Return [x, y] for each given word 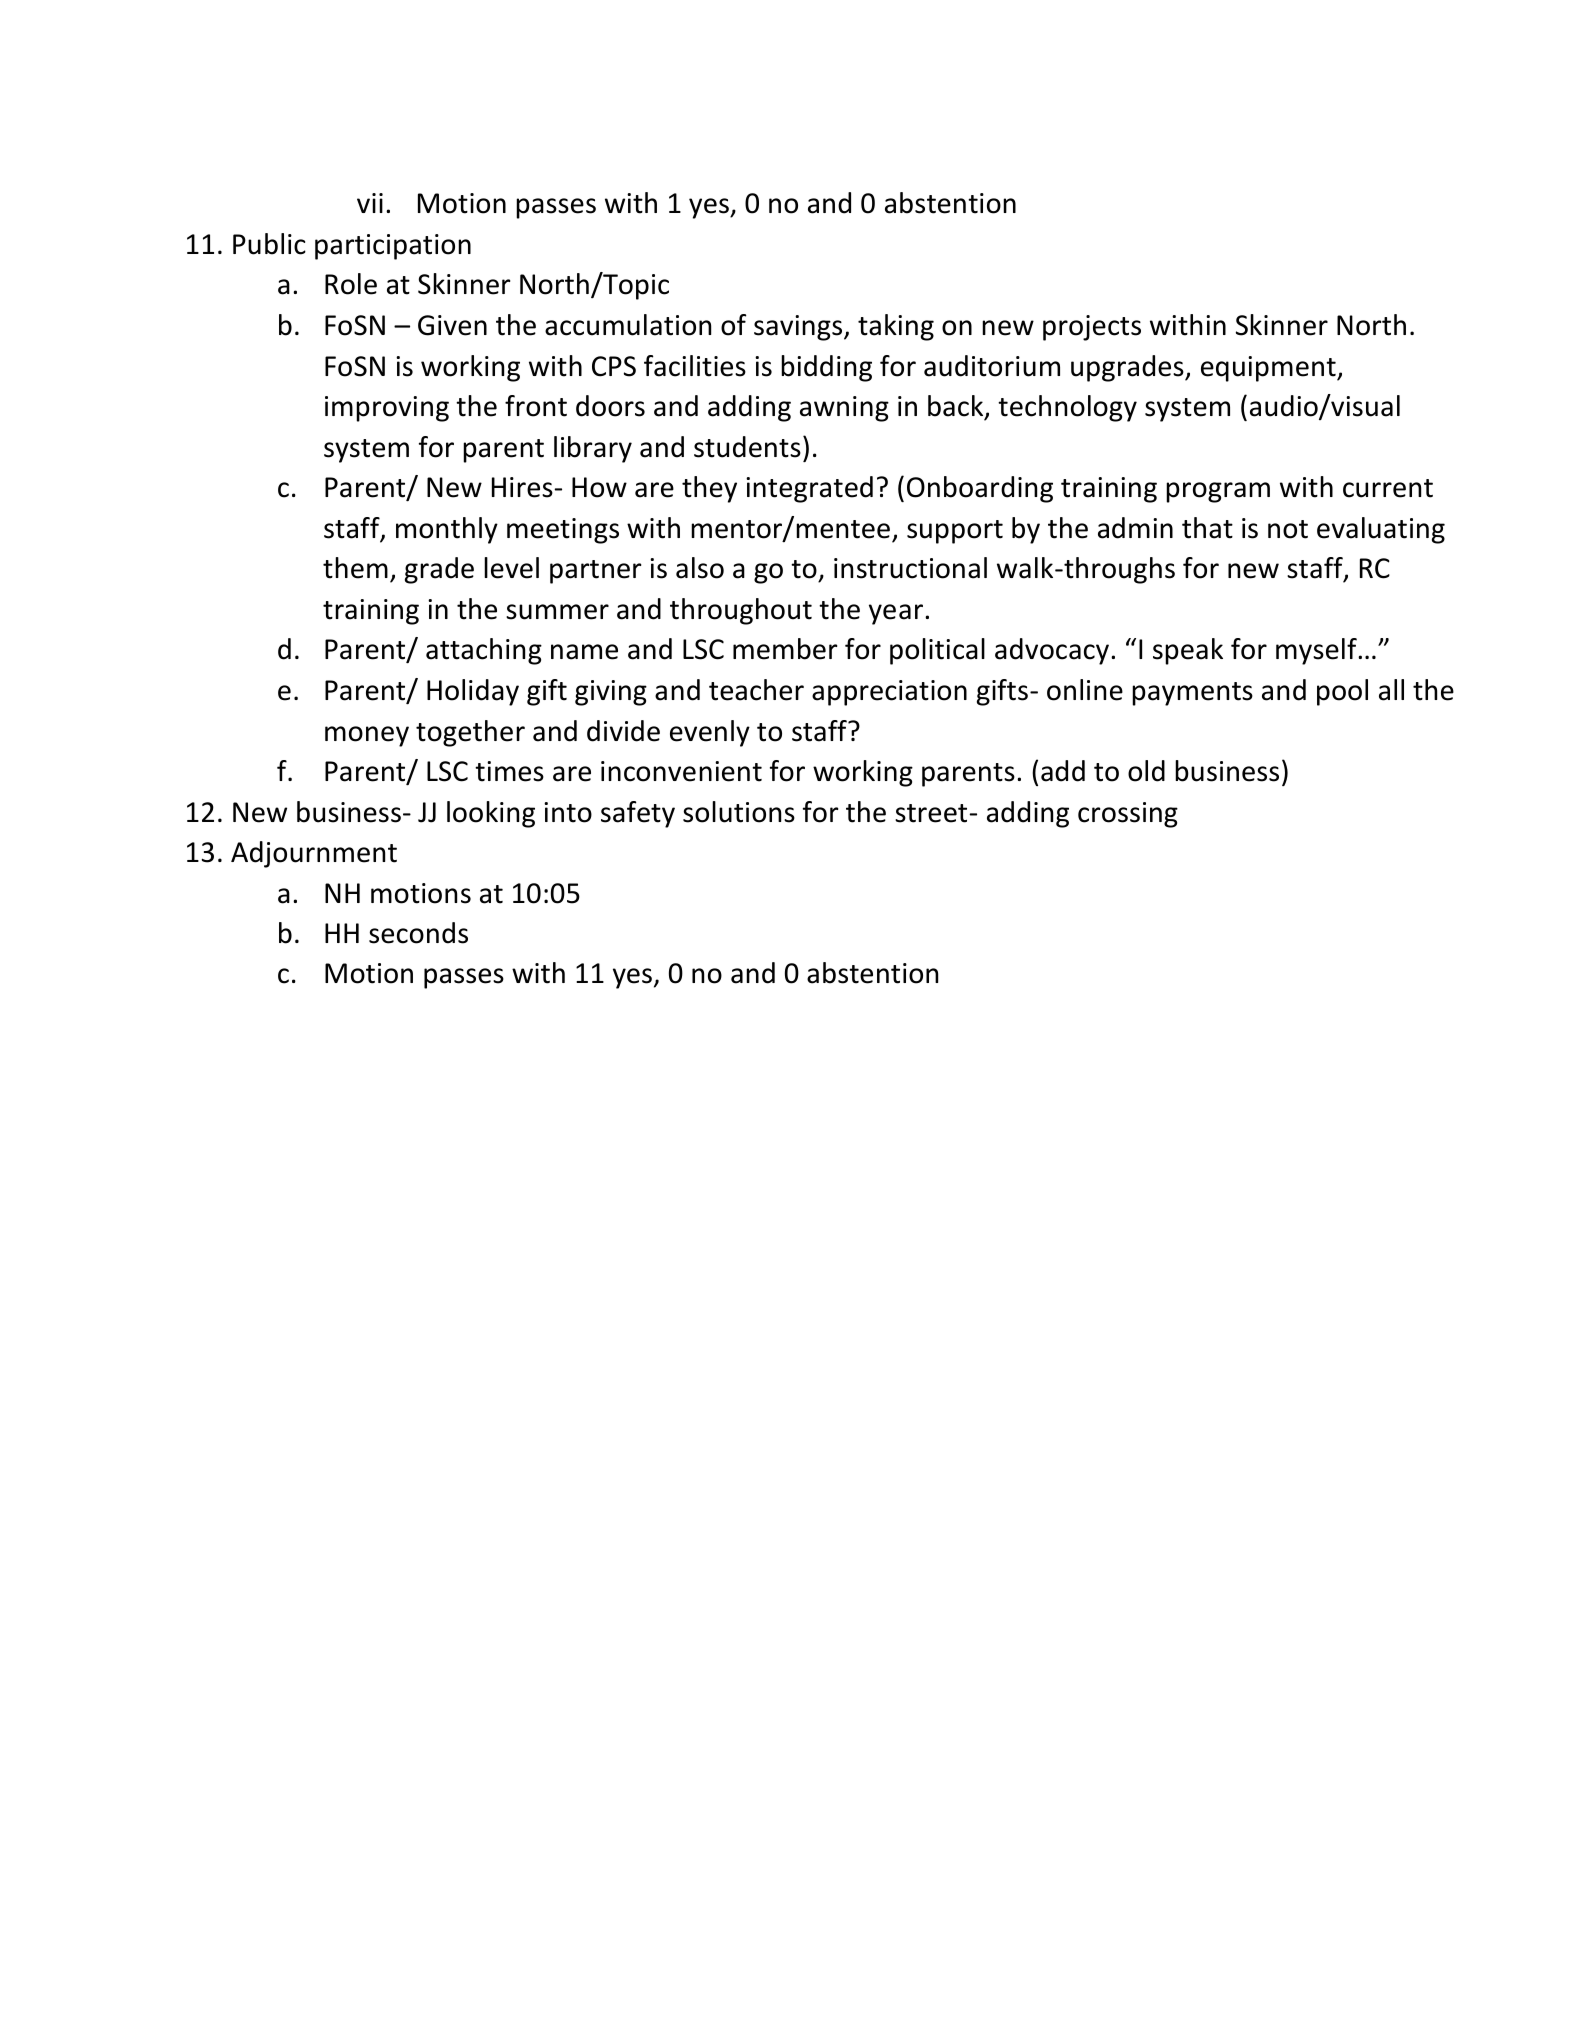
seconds [418, 933]
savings [799, 328]
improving [387, 409]
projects [1092, 328]
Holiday [473, 692]
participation [393, 247]
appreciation [889, 693]
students [747, 447]
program [1218, 492]
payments [1192, 694]
